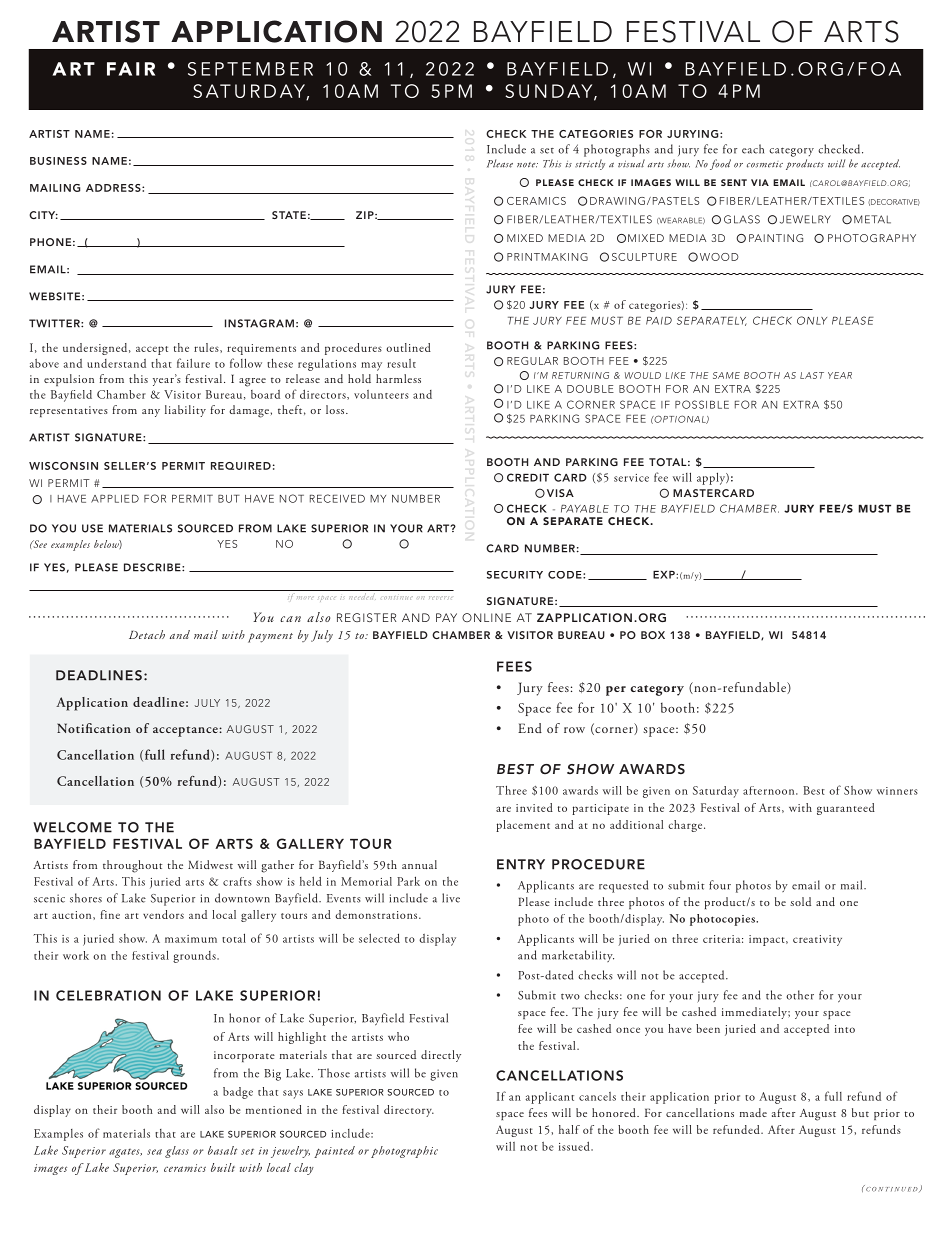 The height and width of the document is (1233, 952). What do you see at coordinates (812, 375) in the document?
I see `LAST` at bounding box center [812, 375].
